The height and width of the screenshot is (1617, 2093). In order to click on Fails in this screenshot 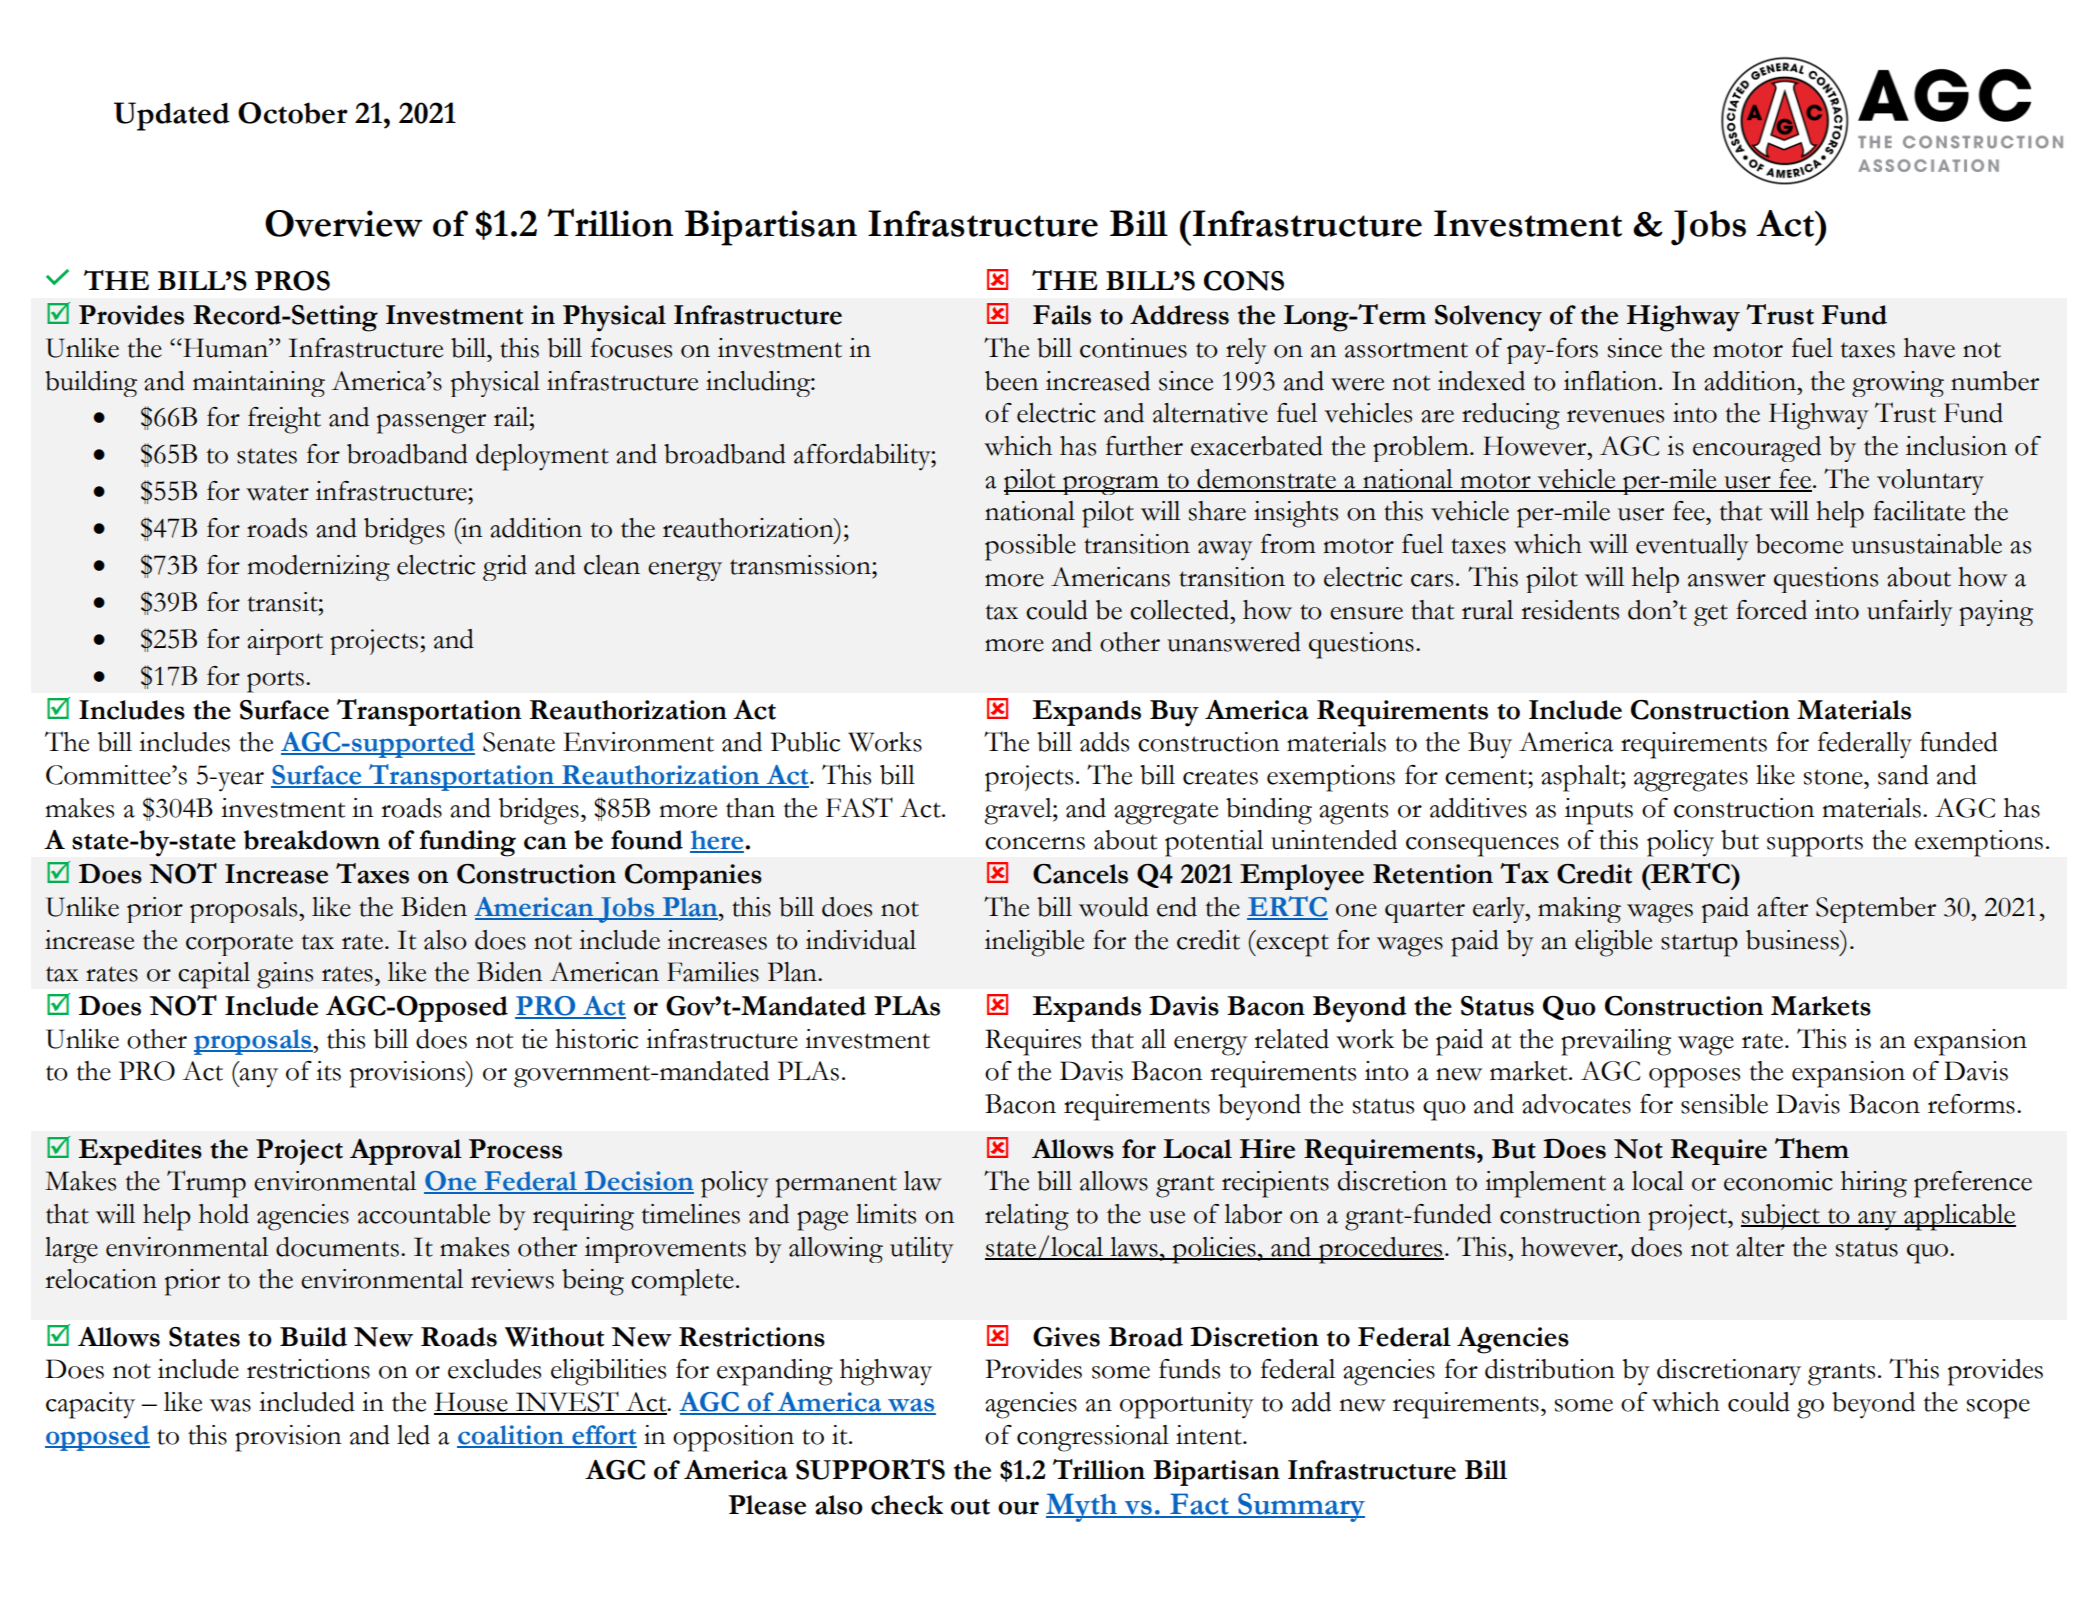, I will do `click(1062, 315)`.
